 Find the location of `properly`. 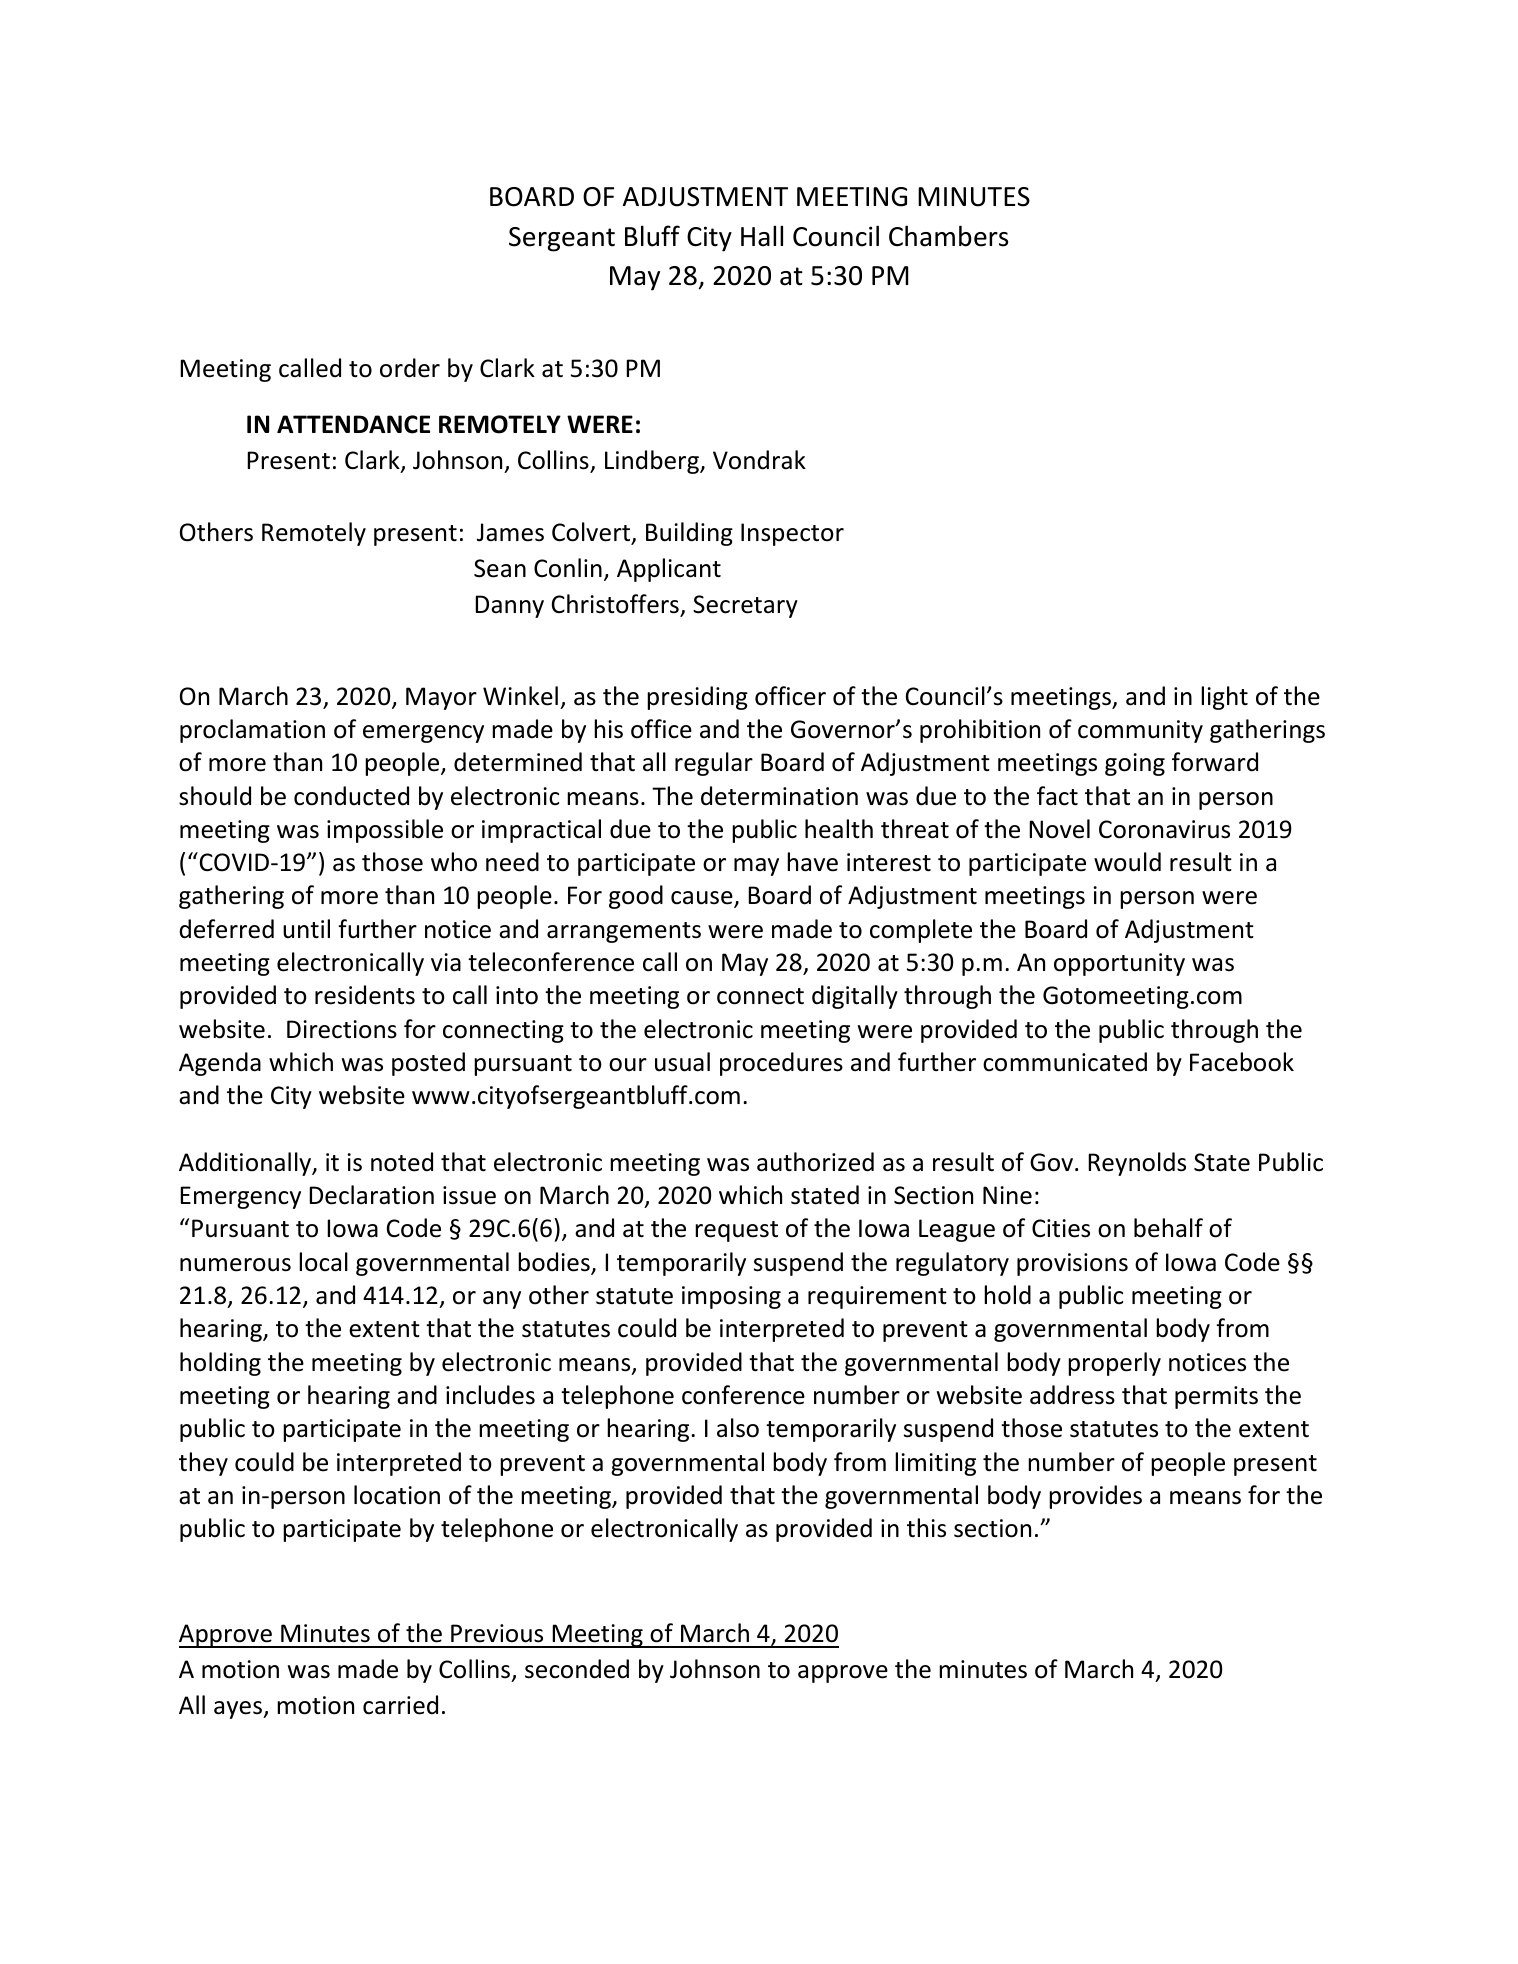

properly is located at coordinates (1114, 1364).
